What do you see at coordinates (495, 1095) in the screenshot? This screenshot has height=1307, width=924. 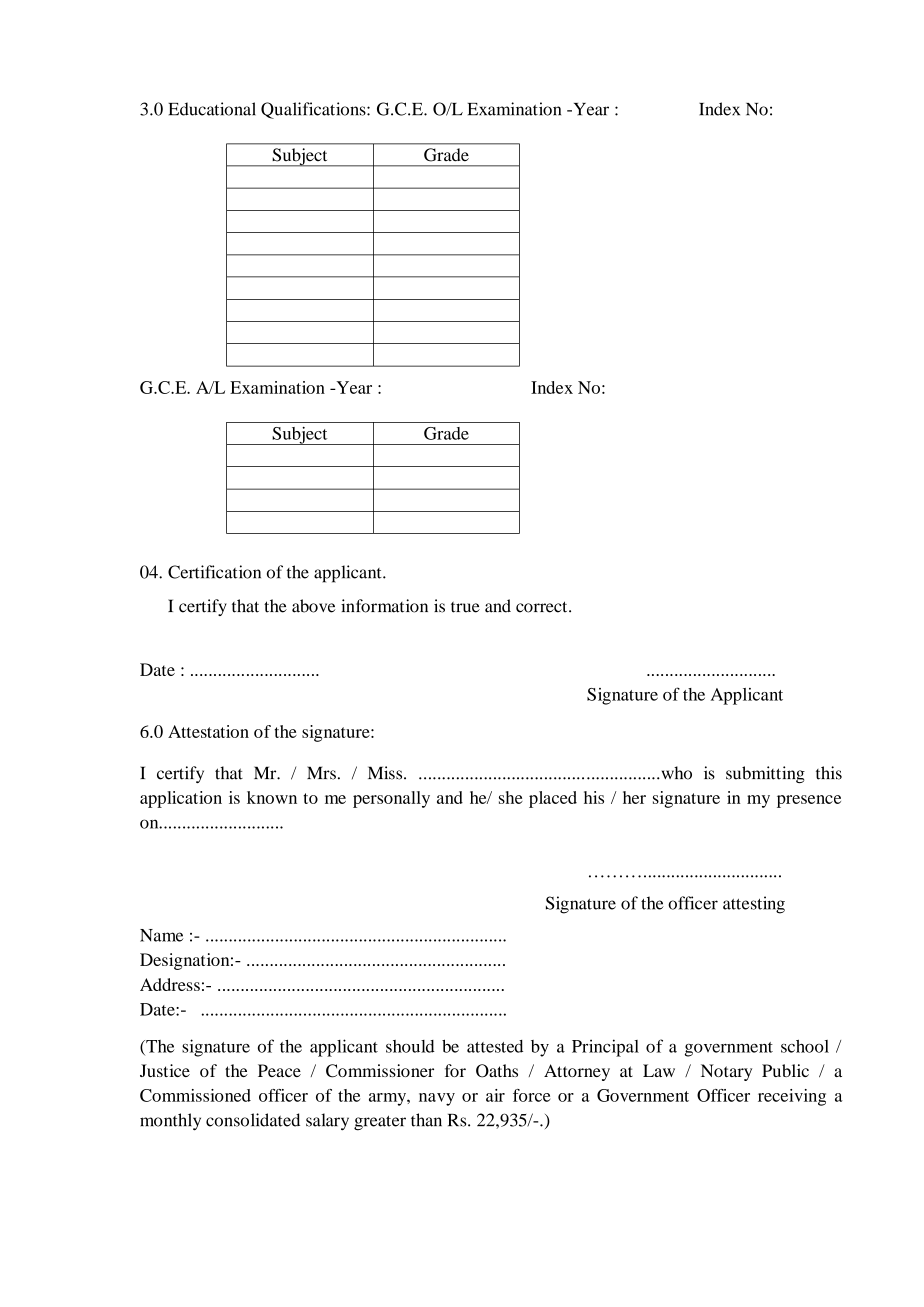 I see `air` at bounding box center [495, 1095].
